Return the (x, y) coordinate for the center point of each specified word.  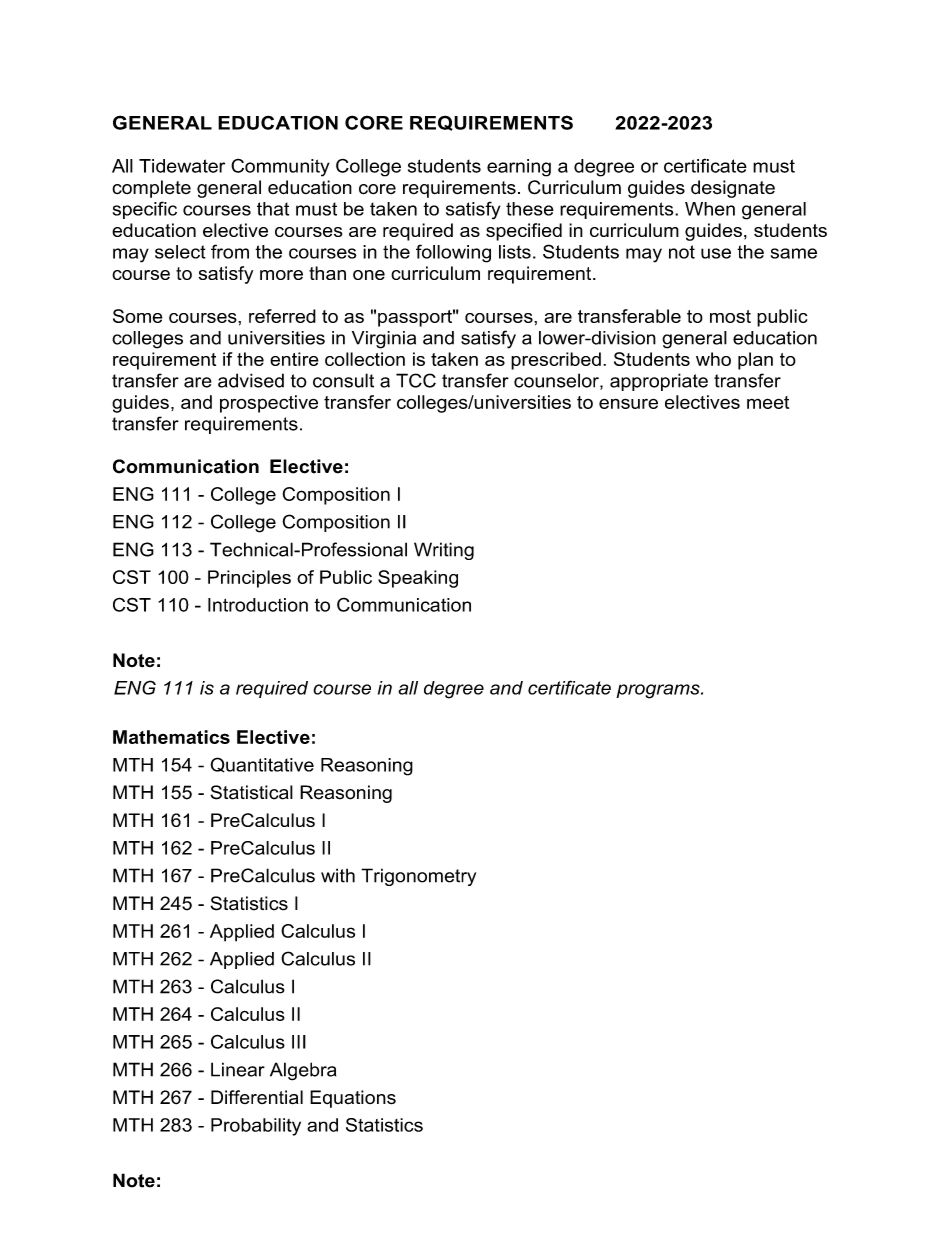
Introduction (258, 605)
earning (519, 168)
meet (768, 402)
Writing (444, 551)
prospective (269, 404)
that (273, 209)
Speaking (418, 579)
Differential (257, 1097)
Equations (353, 1099)
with (338, 875)
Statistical (251, 792)
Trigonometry (418, 877)
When (710, 209)
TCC (416, 380)
